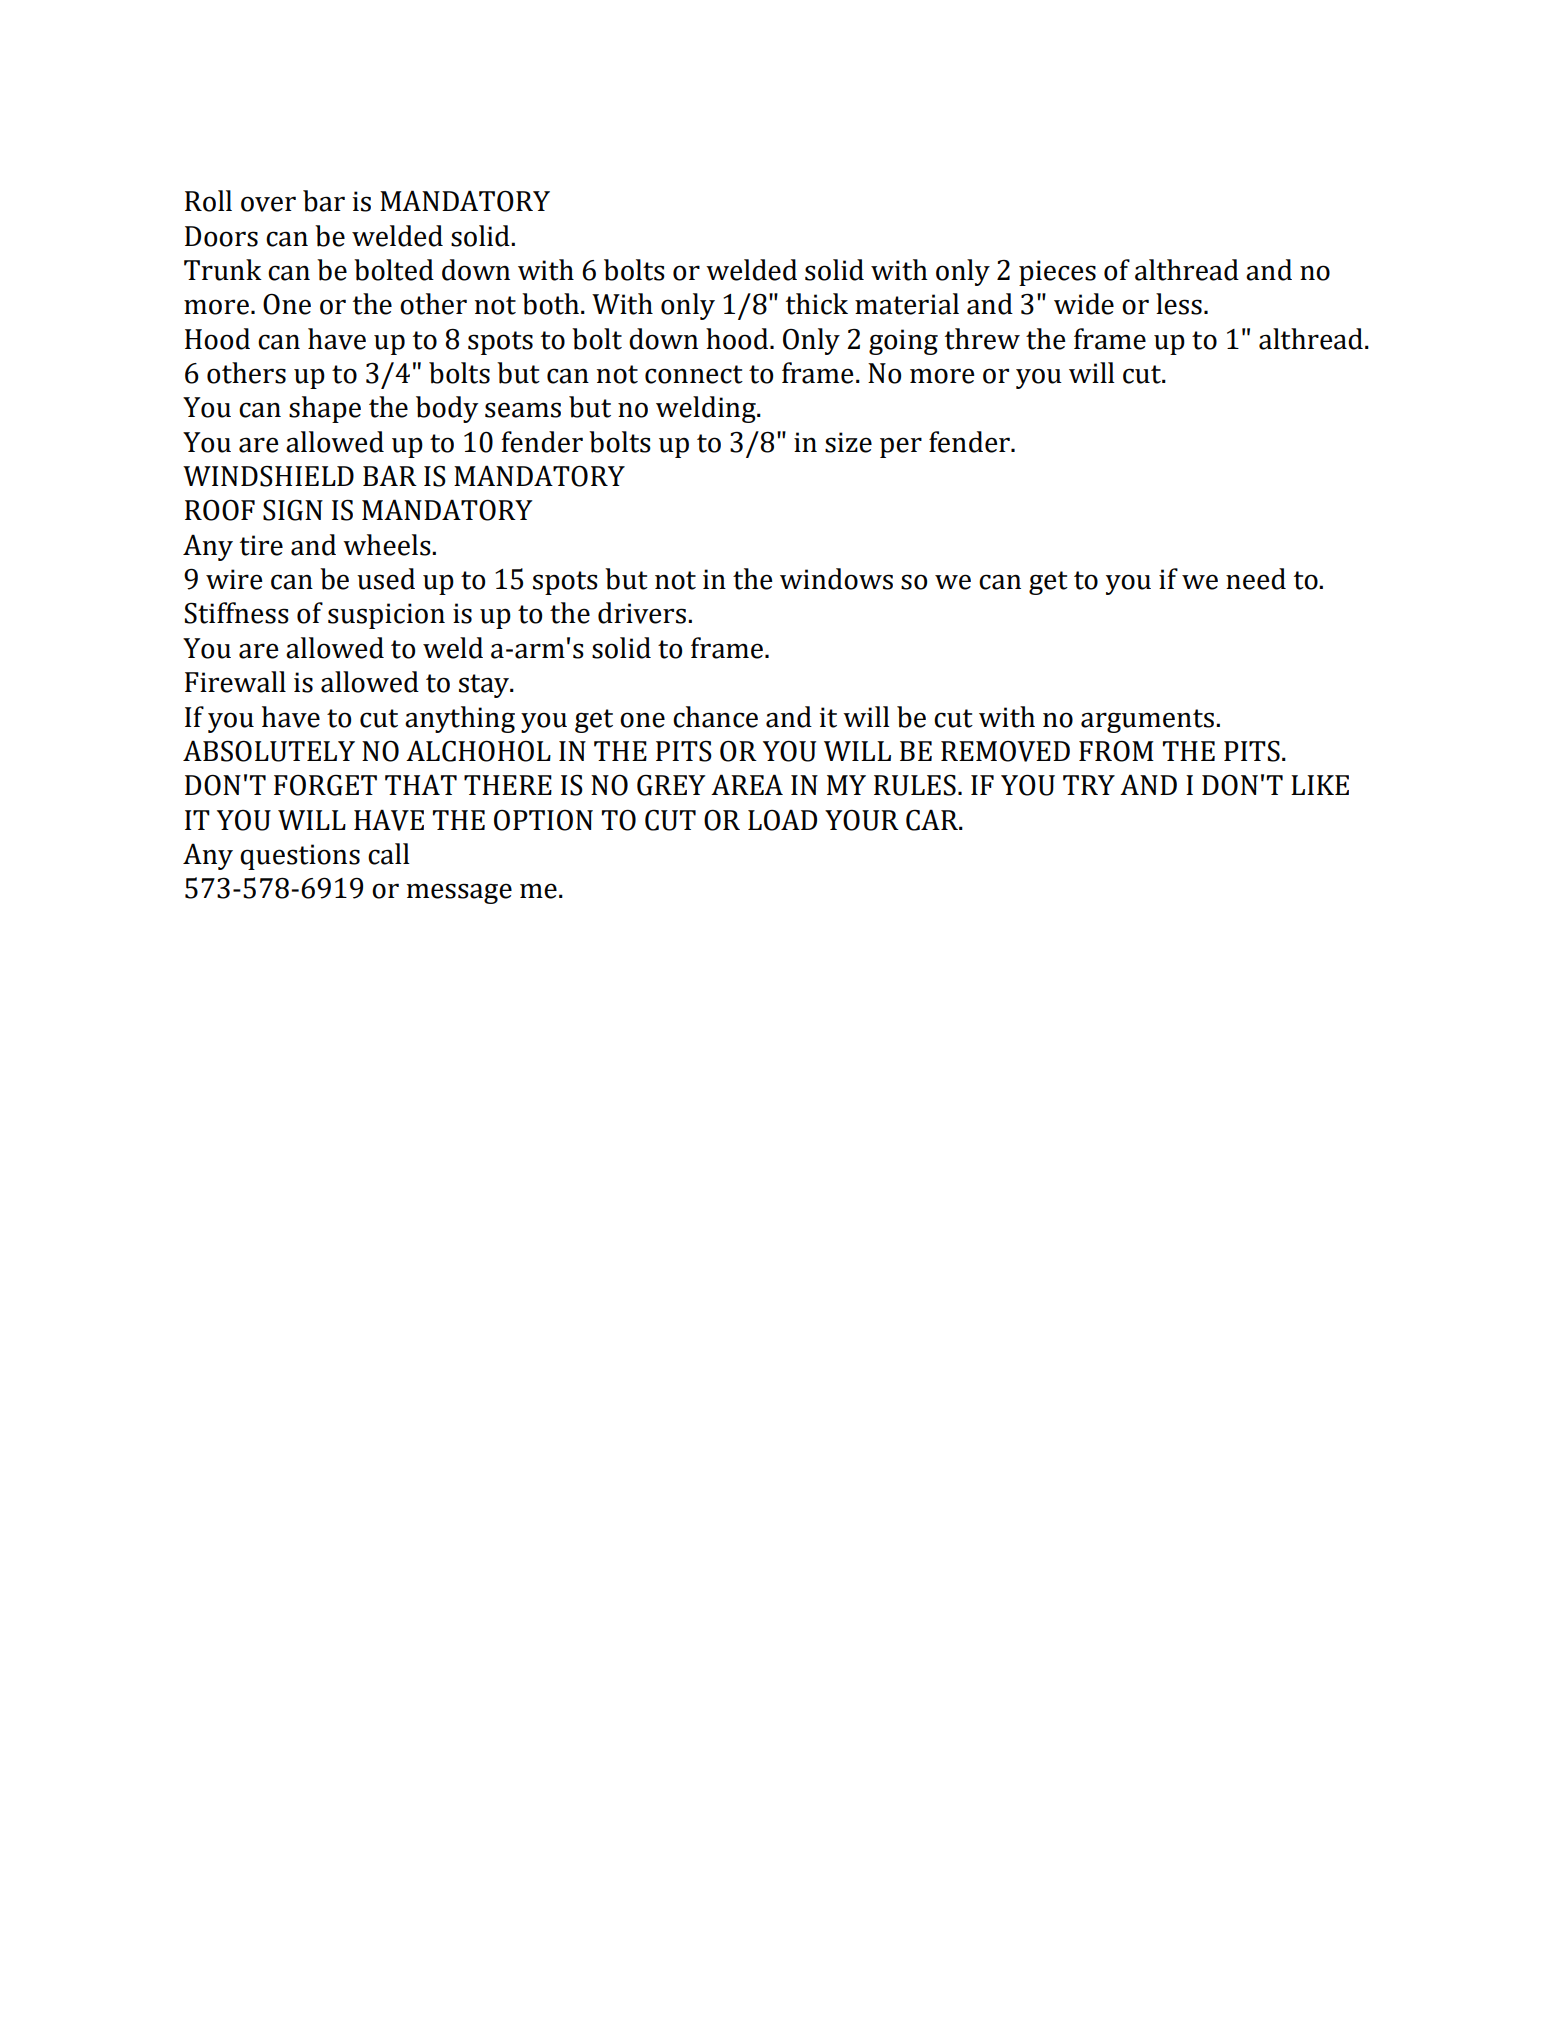 This image has width=1559, height=2018. What do you see at coordinates (325, 409) in the image?
I see `shape` at bounding box center [325, 409].
